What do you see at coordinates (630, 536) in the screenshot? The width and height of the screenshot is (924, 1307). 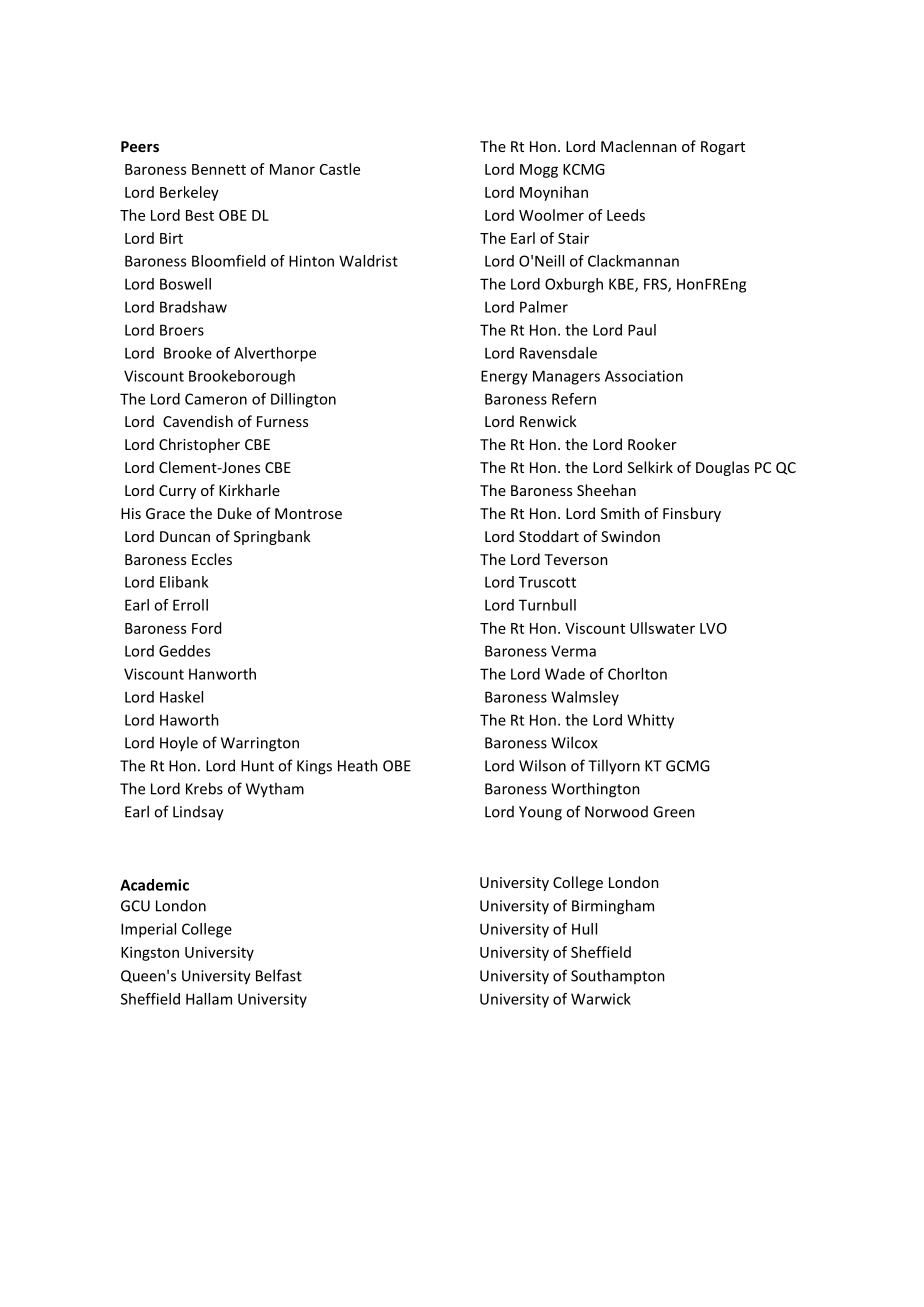 I see `Swindon` at bounding box center [630, 536].
